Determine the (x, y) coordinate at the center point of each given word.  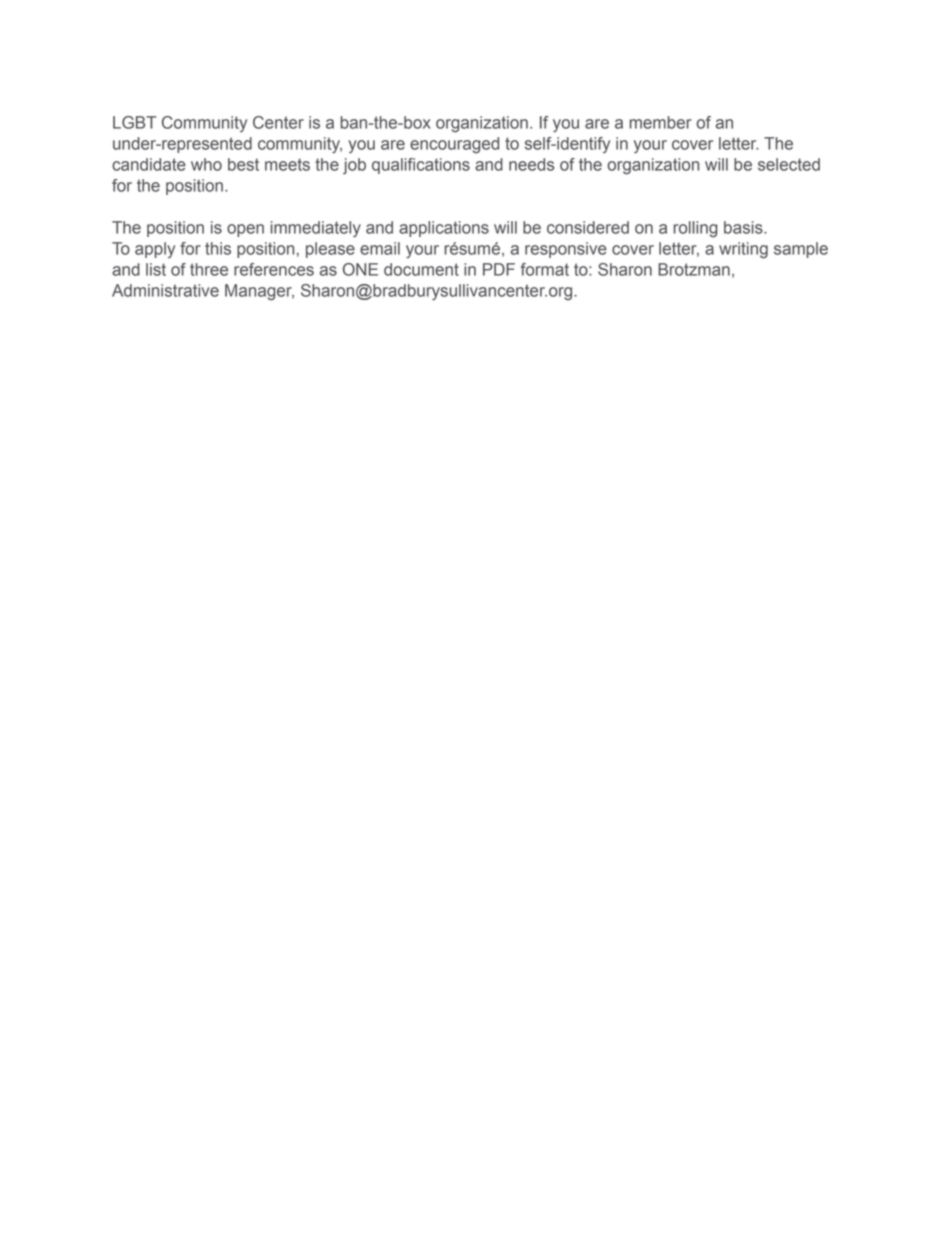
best (243, 164)
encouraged (454, 145)
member (660, 122)
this (218, 248)
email (380, 248)
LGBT (134, 122)
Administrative (165, 290)
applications (444, 229)
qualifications (421, 166)
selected (789, 164)
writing (743, 250)
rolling (695, 229)
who (206, 164)
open (245, 230)
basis (744, 227)
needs (531, 164)
